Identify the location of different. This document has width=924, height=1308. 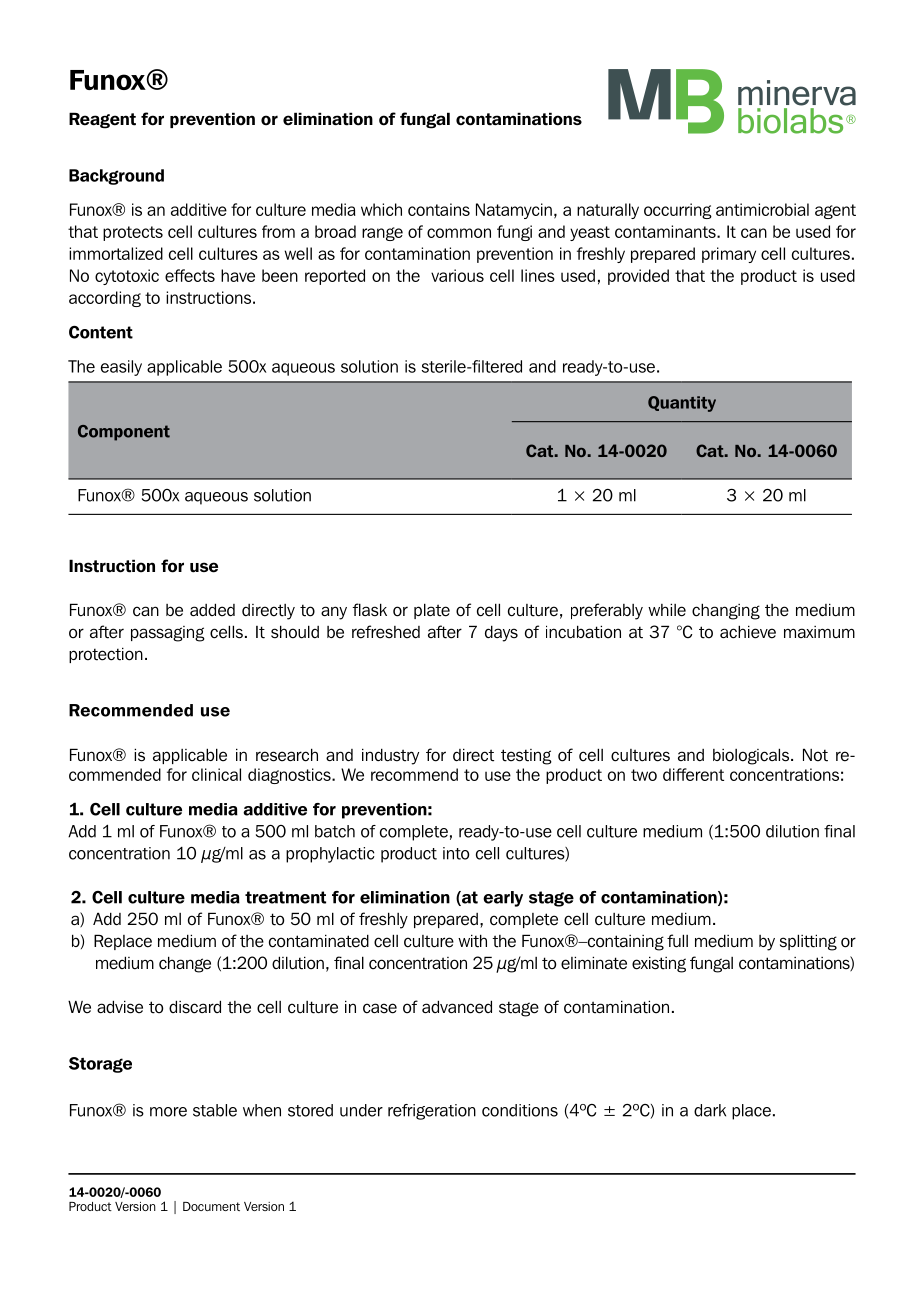
(693, 774).
